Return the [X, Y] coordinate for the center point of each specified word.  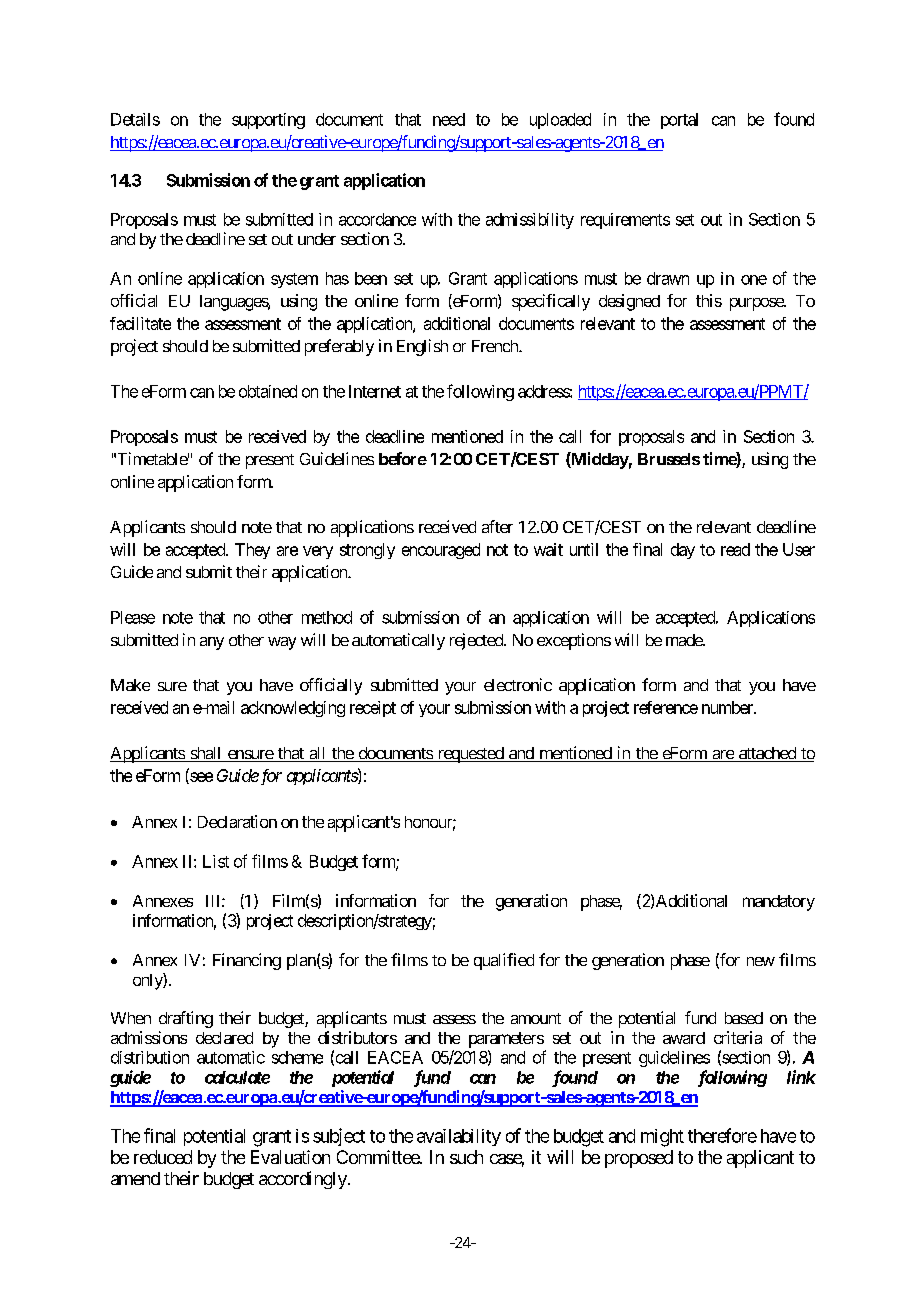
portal [679, 121]
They [252, 551]
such [466, 1157]
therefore [722, 1135]
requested [470, 755]
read [735, 549]
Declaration [237, 821]
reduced [163, 1157]
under [317, 239]
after [497, 526]
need [449, 119]
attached [767, 754]
